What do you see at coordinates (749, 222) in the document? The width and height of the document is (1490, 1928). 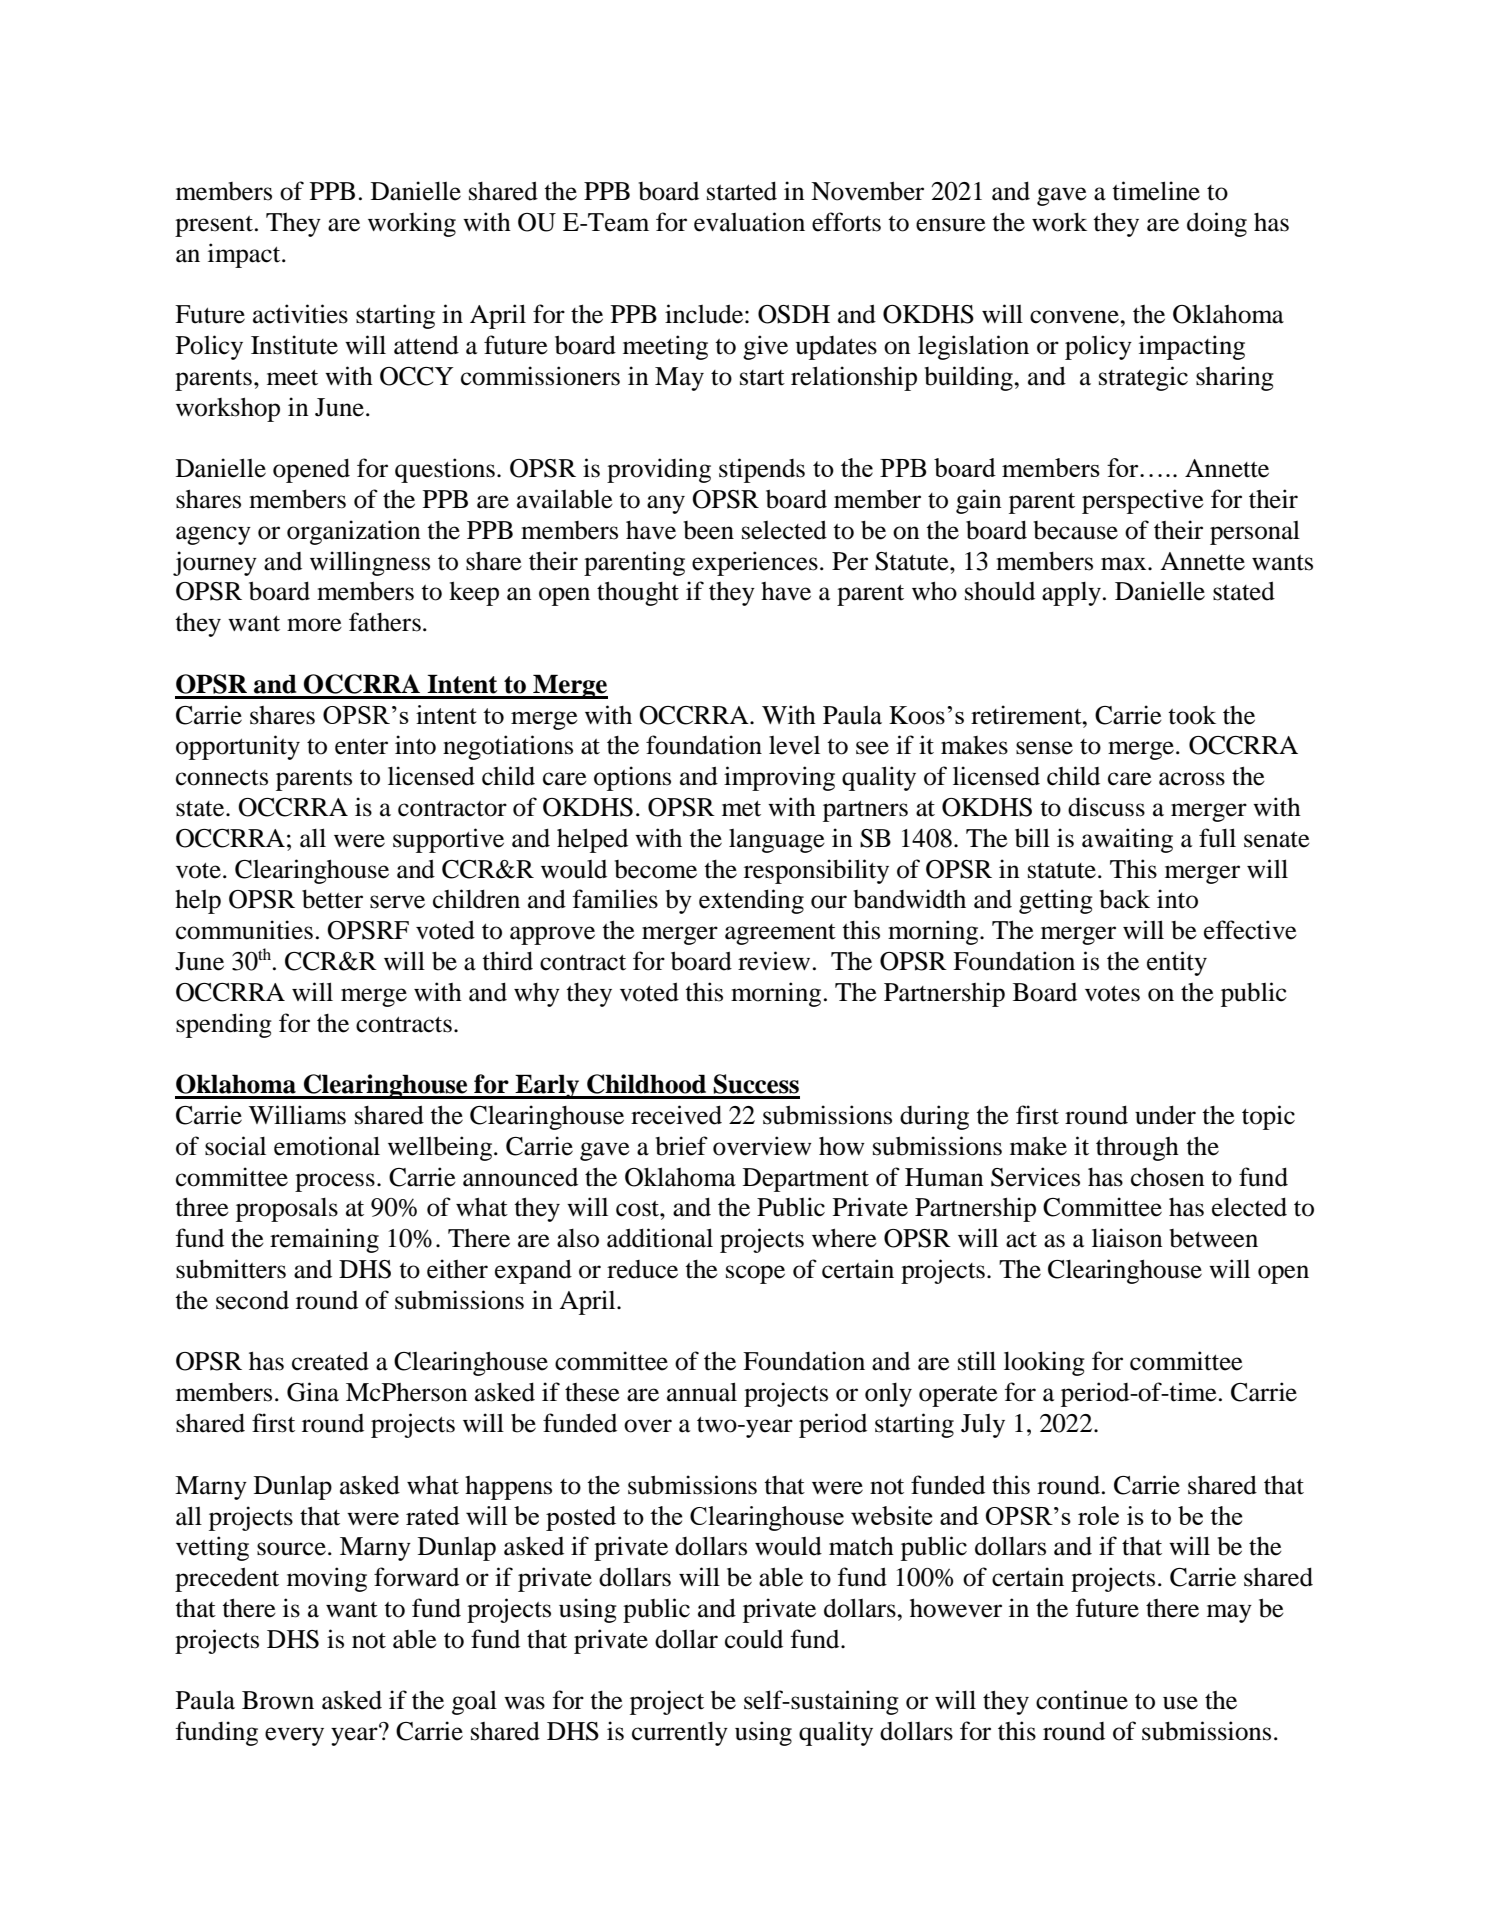 I see `evaluation` at bounding box center [749, 222].
